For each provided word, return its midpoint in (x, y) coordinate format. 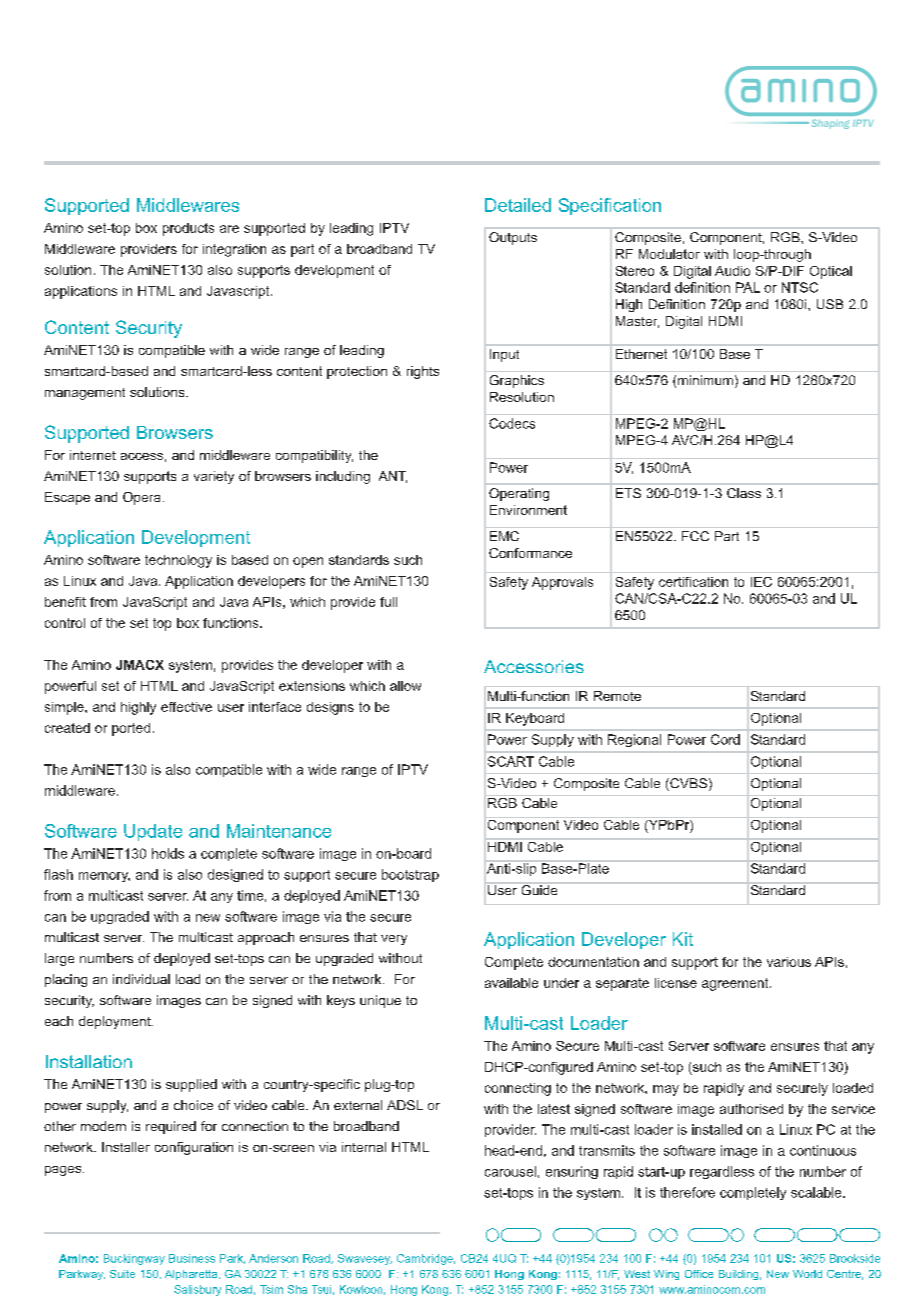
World (807, 1274)
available (511, 983)
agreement (736, 984)
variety (214, 477)
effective (186, 707)
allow (405, 686)
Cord (725, 739)
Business (192, 1258)
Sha (297, 1289)
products (188, 229)
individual (141, 979)
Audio (732, 271)
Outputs (513, 238)
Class (744, 493)
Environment (528, 510)
